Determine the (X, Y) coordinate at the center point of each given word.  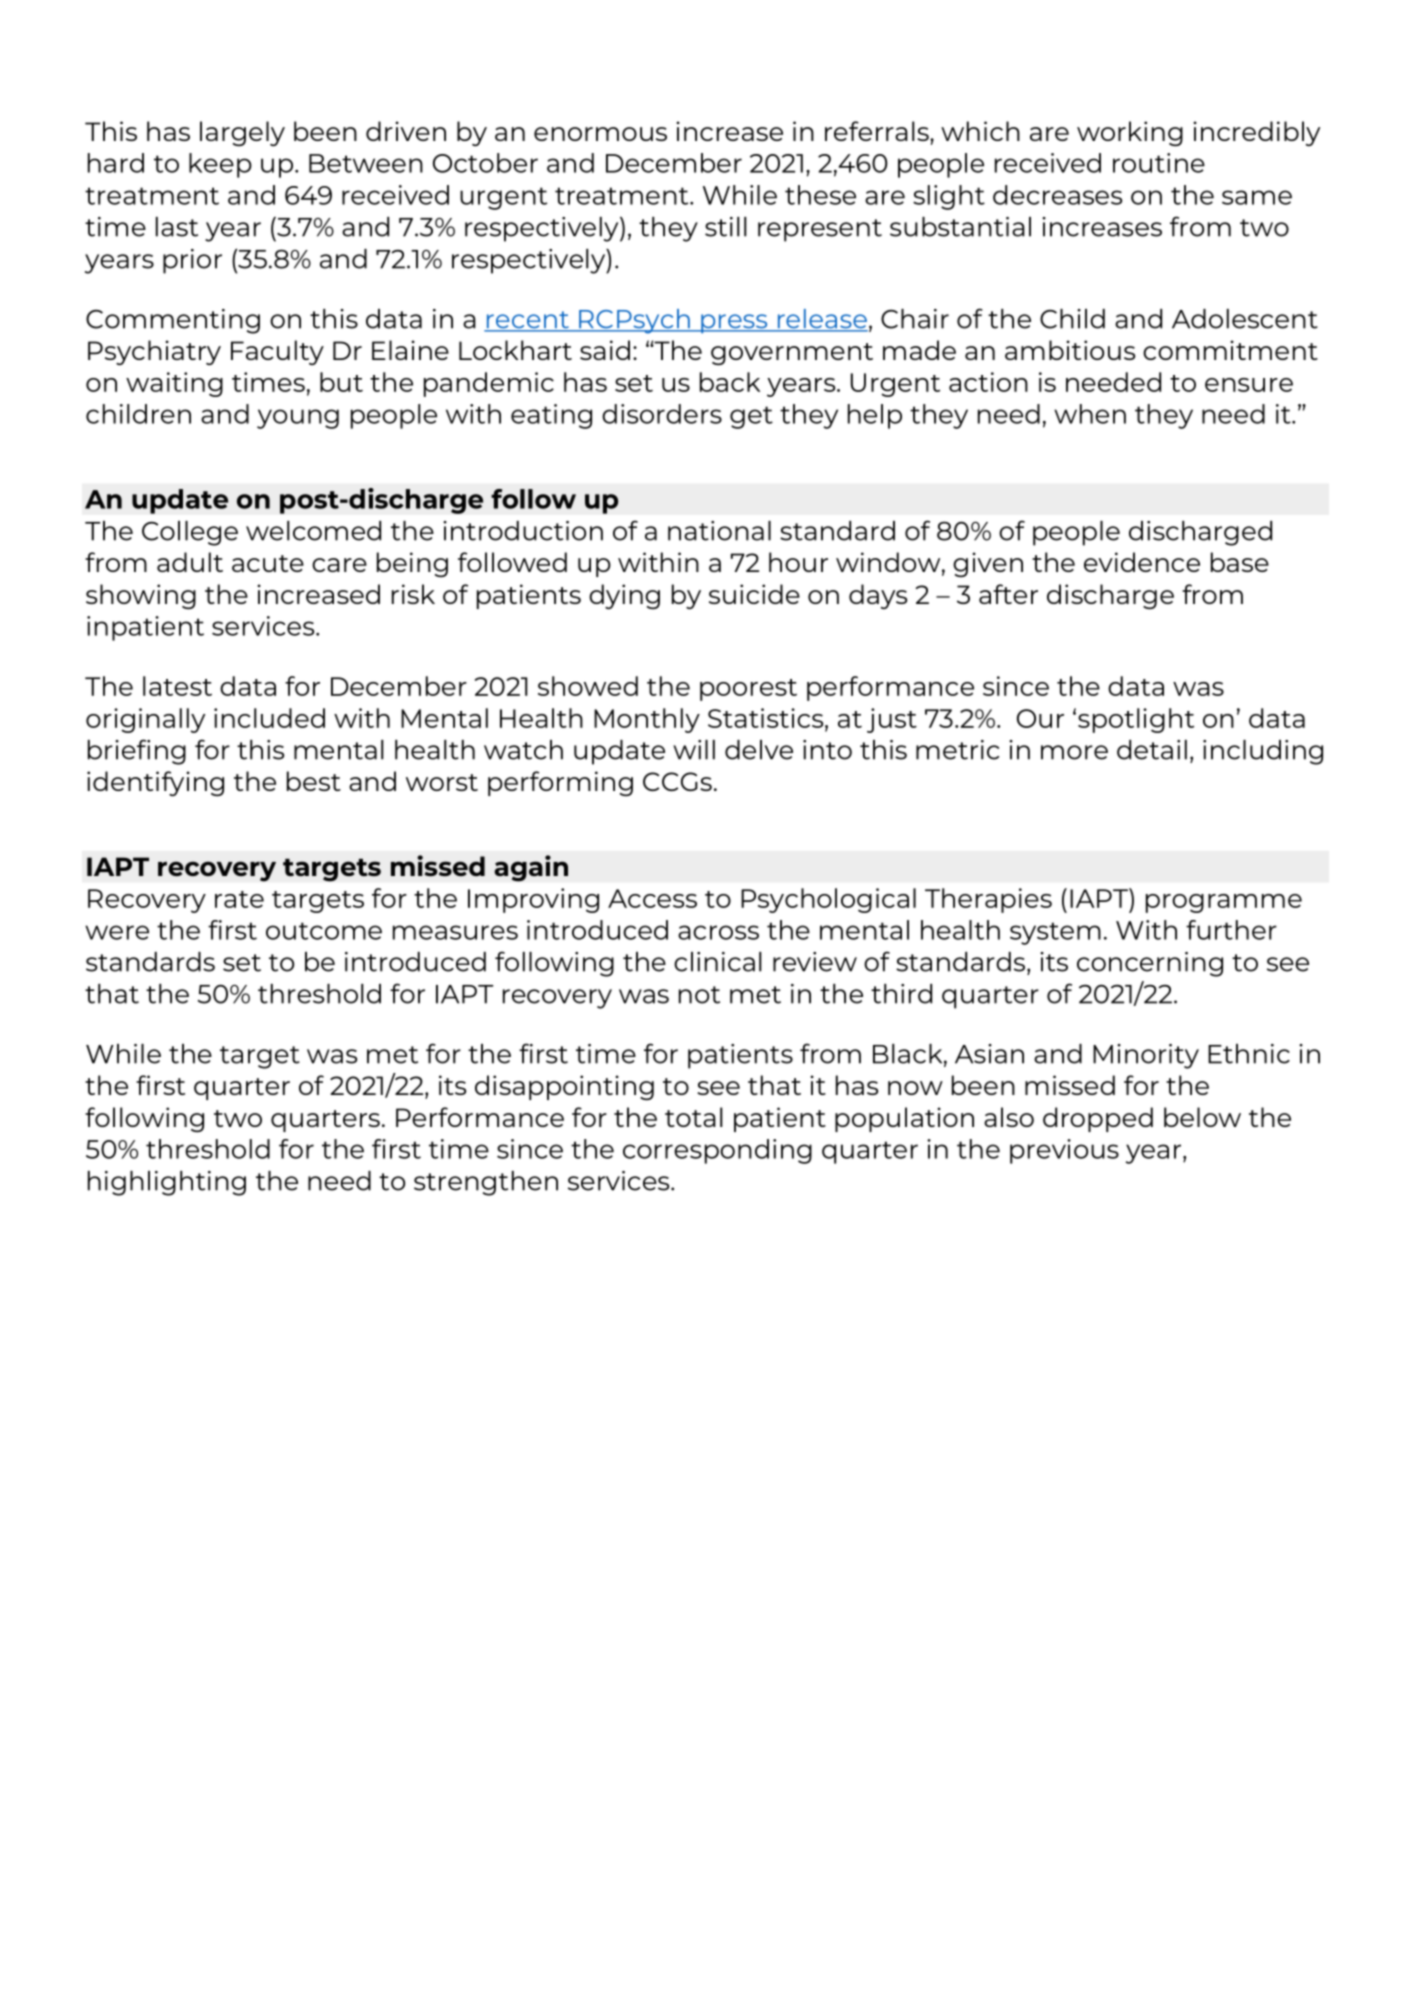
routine (1159, 163)
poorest (748, 690)
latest (177, 686)
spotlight (1136, 720)
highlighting (167, 1183)
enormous (600, 134)
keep (220, 165)
